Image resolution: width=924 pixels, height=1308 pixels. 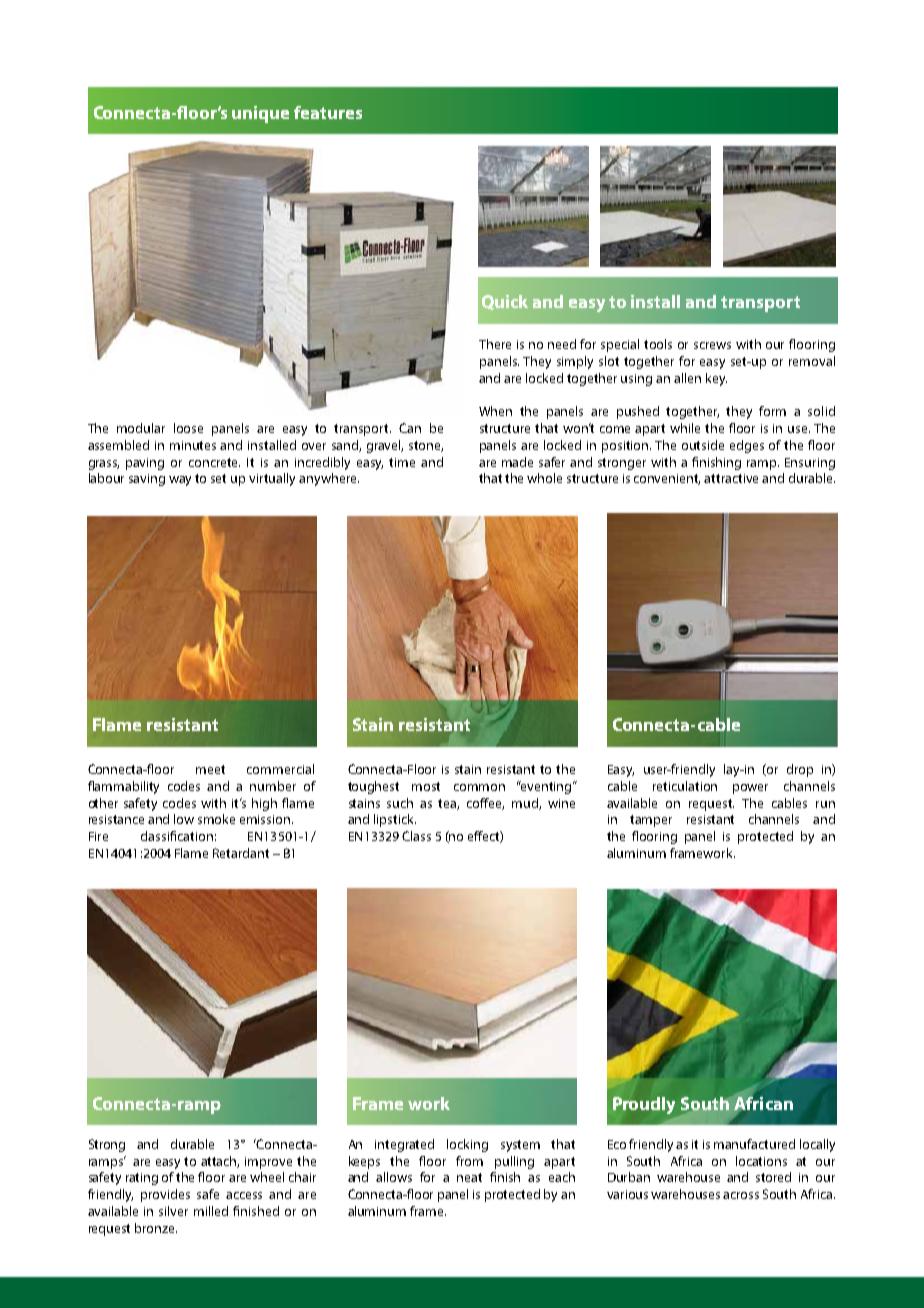 I want to click on unique, so click(x=260, y=114).
